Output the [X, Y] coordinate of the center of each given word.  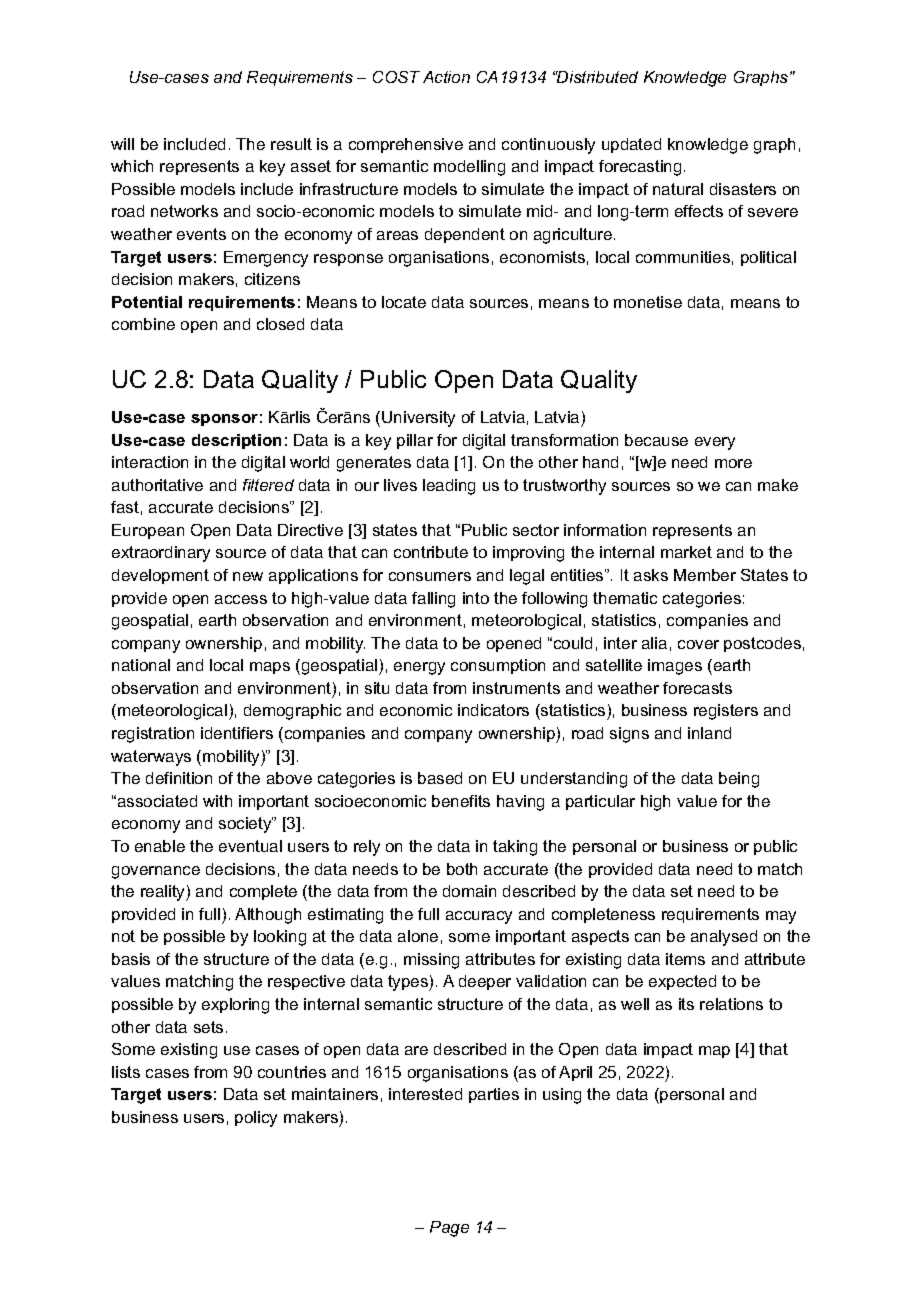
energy [419, 668]
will [122, 144]
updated [631, 145]
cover [698, 644]
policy [256, 1119]
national [141, 665]
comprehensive [406, 145]
